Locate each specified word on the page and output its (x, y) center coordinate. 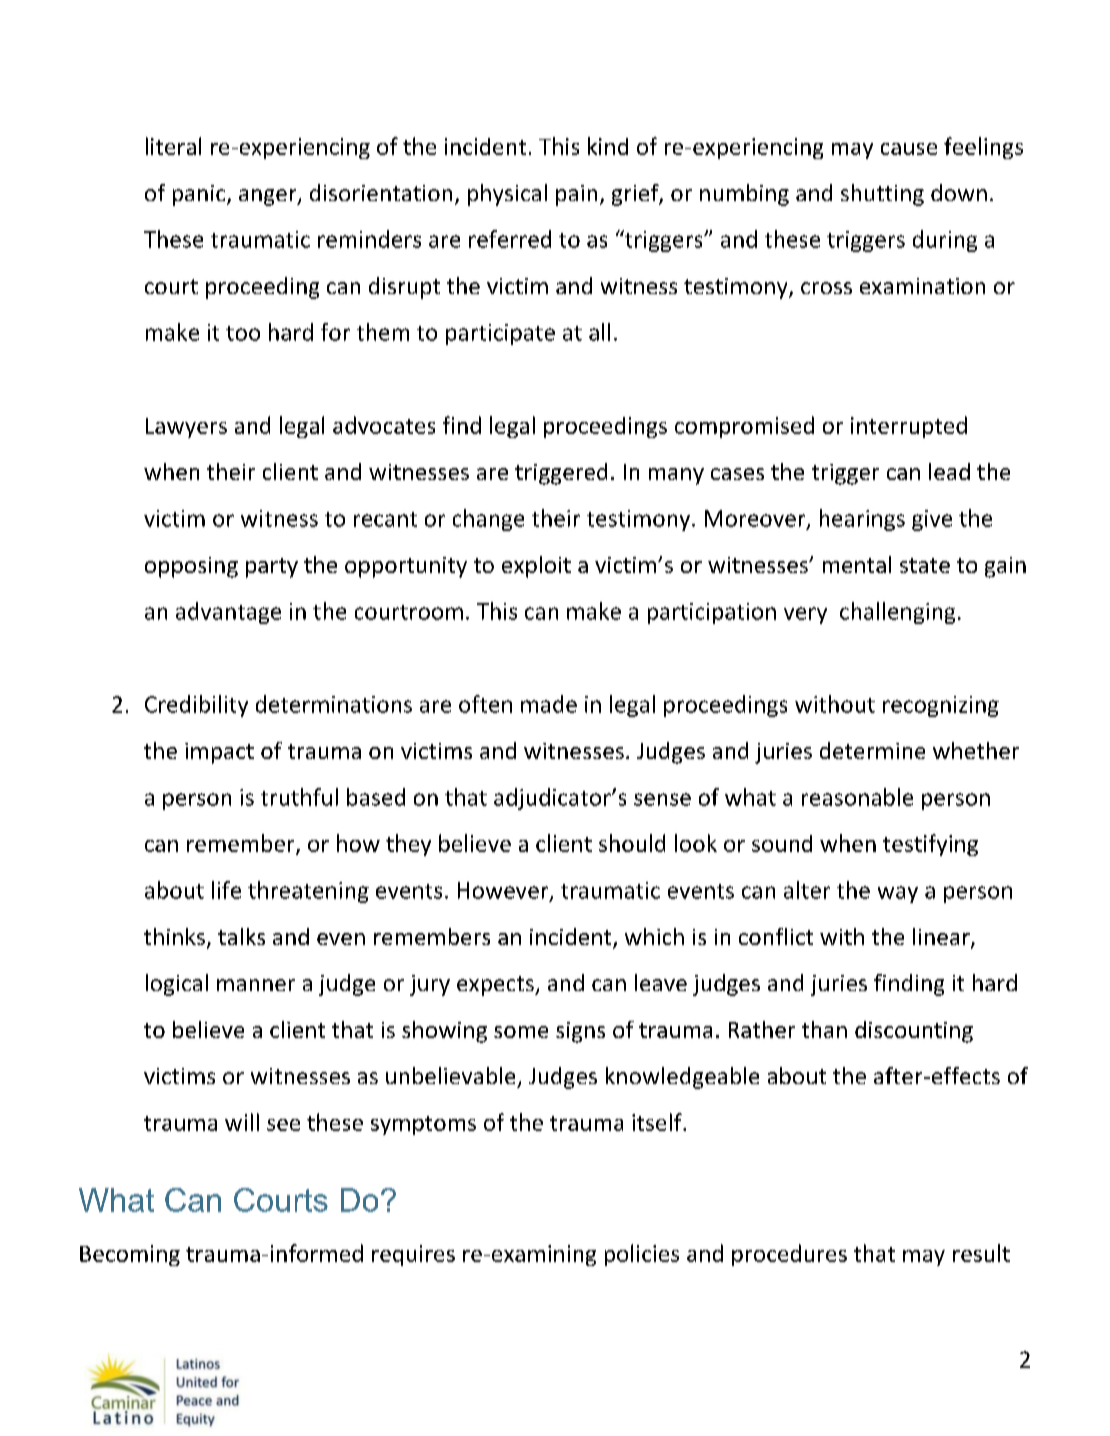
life (226, 890)
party (272, 568)
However (504, 891)
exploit (536, 567)
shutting (882, 195)
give (932, 520)
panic (200, 195)
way (898, 894)
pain (576, 195)
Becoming (130, 1255)
